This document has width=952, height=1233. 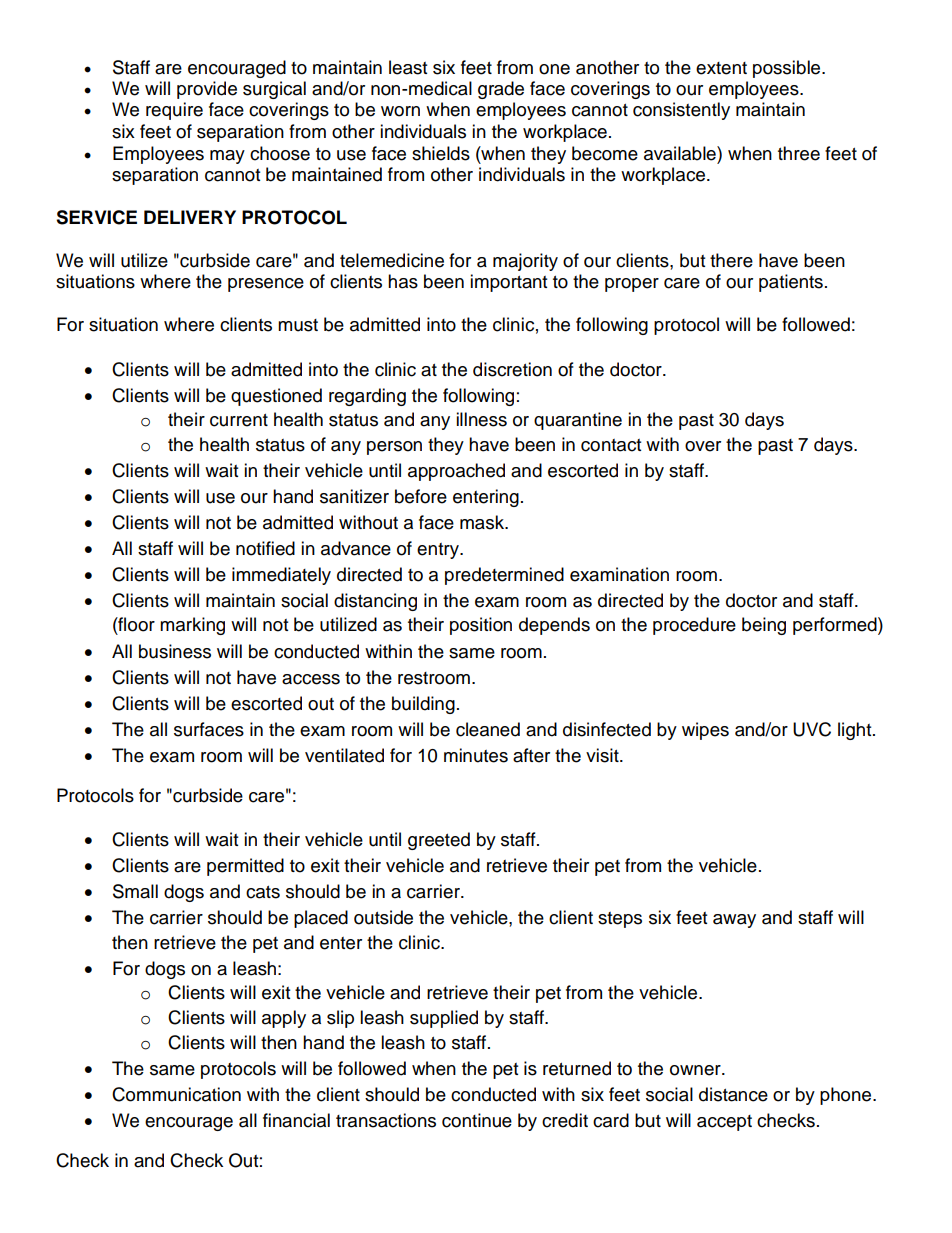 I want to click on require, so click(x=174, y=111).
